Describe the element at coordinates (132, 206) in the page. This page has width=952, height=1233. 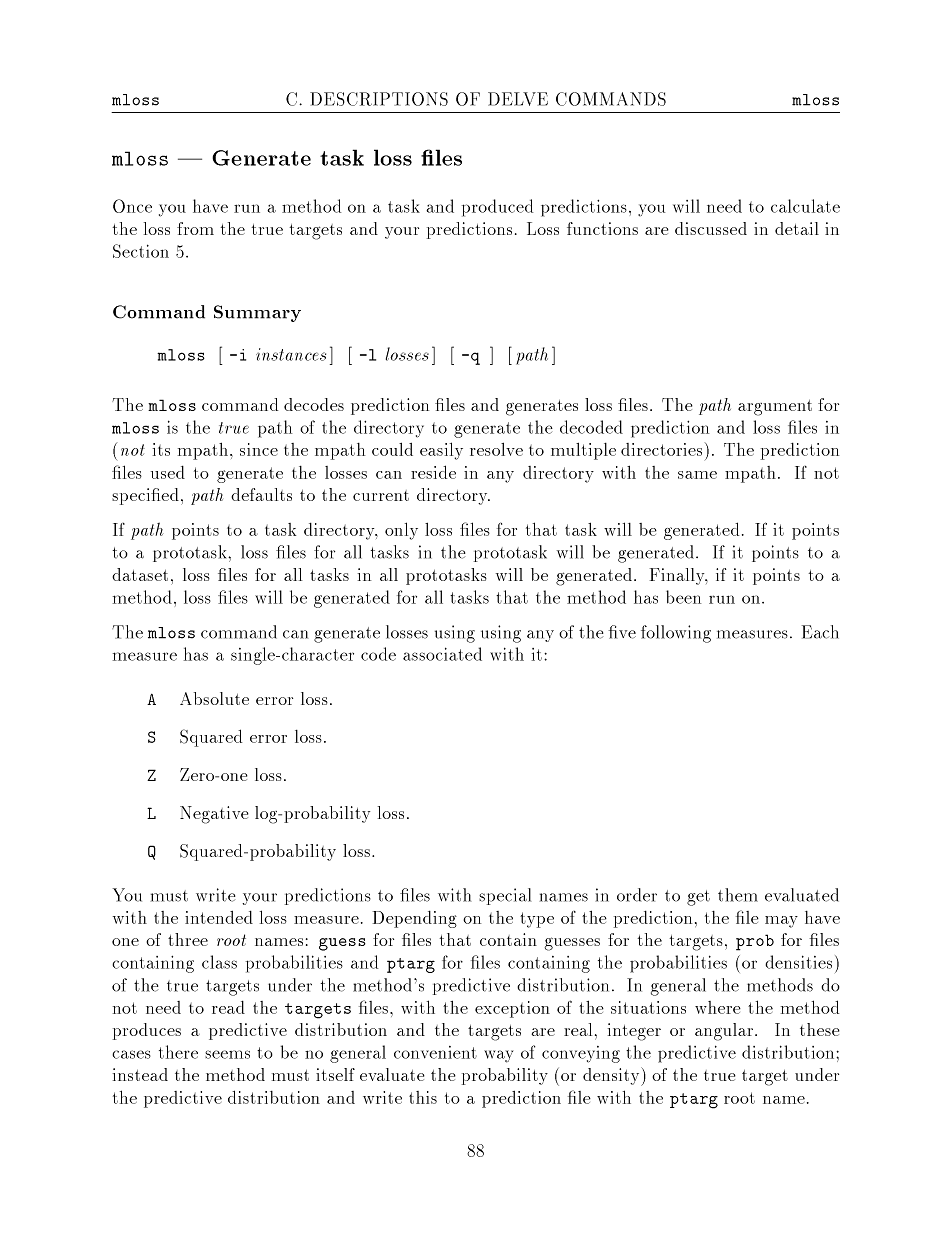
I see `Once` at that location.
